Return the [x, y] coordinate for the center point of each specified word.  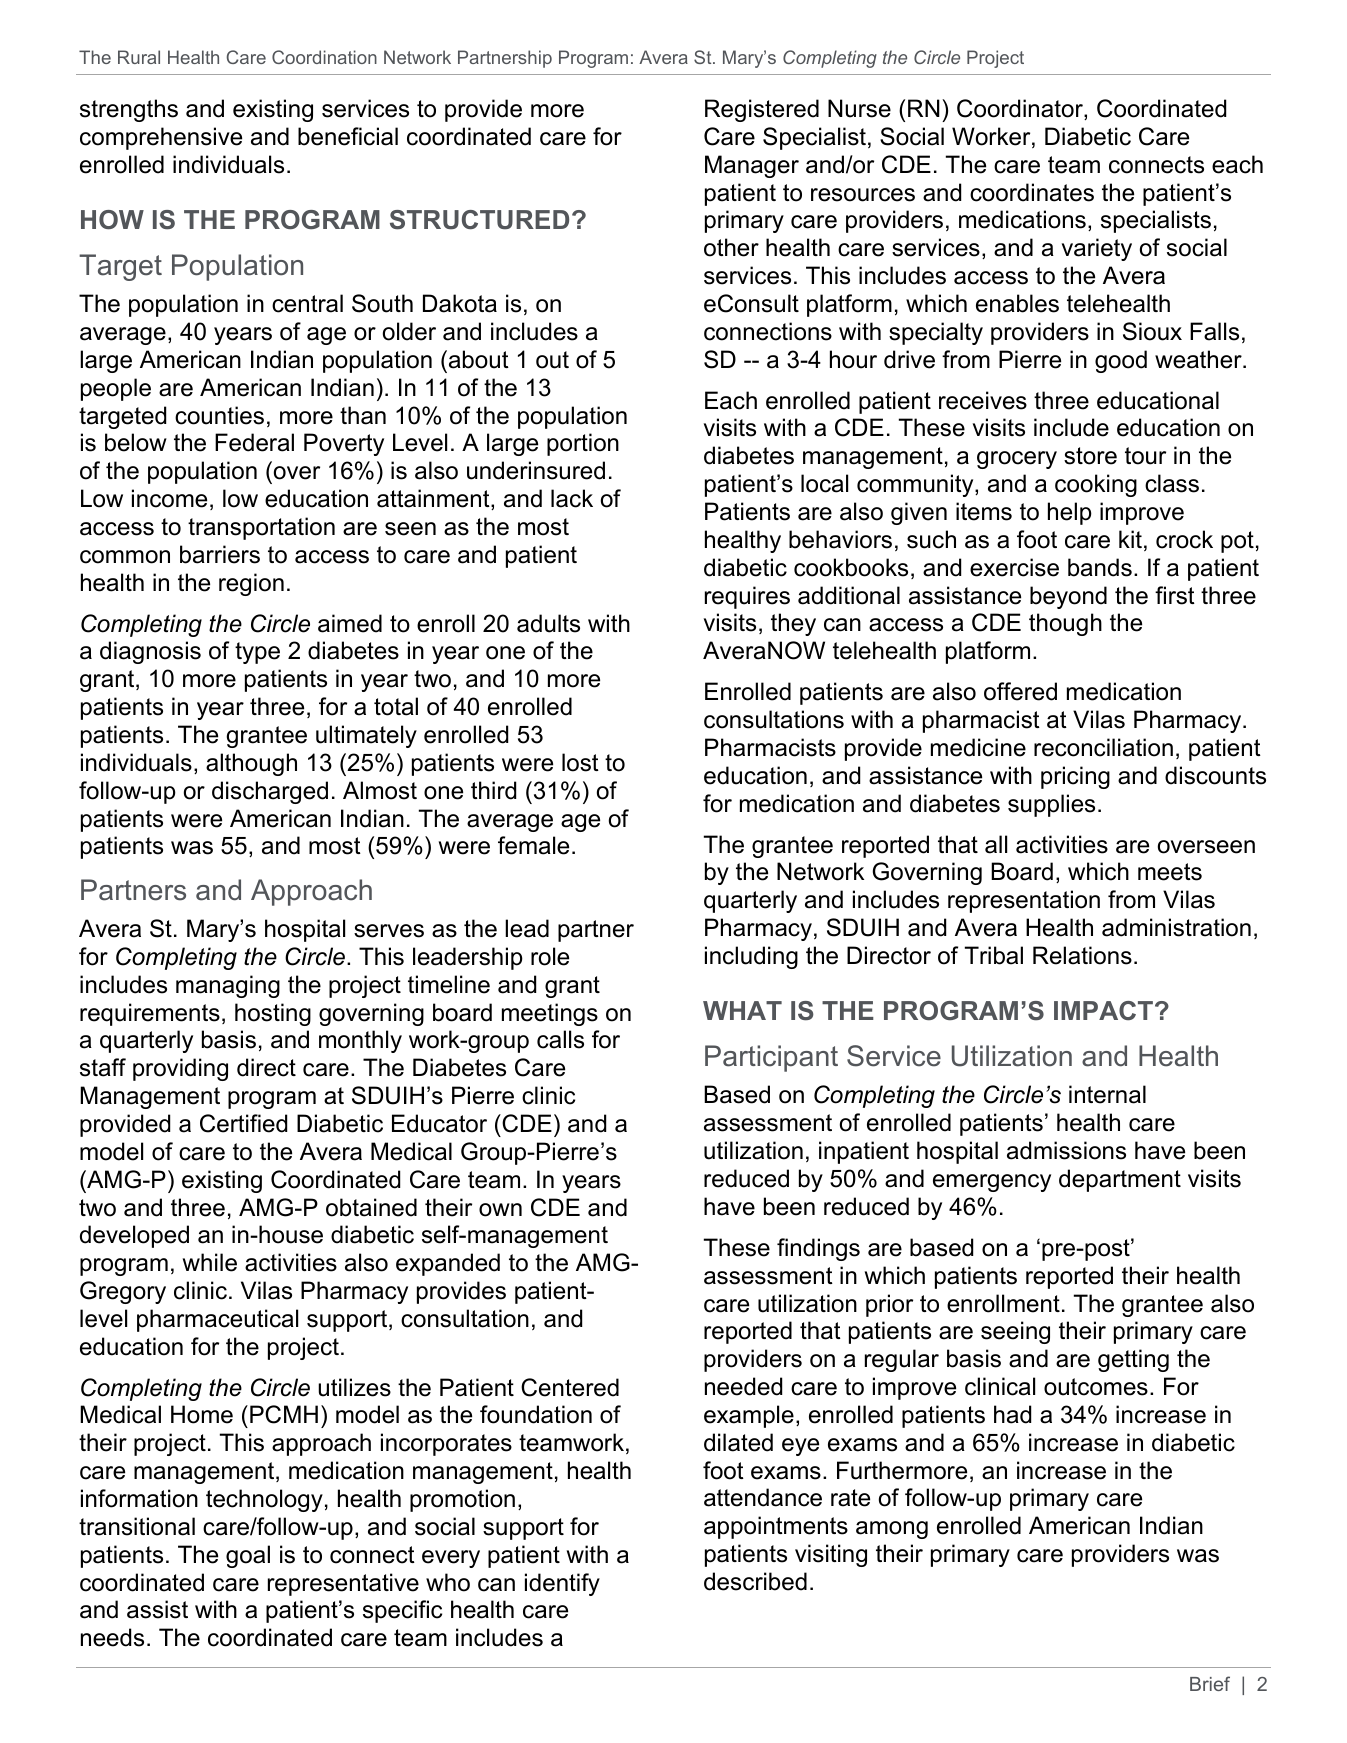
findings [818, 1249]
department [1120, 1180]
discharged [270, 792]
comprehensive [161, 138]
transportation [261, 528]
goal [248, 1556]
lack [572, 498]
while [210, 1262]
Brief [1210, 1683]
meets [1170, 872]
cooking [1096, 485]
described [755, 1581]
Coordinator [1021, 109]
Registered [762, 110]
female [533, 845]
